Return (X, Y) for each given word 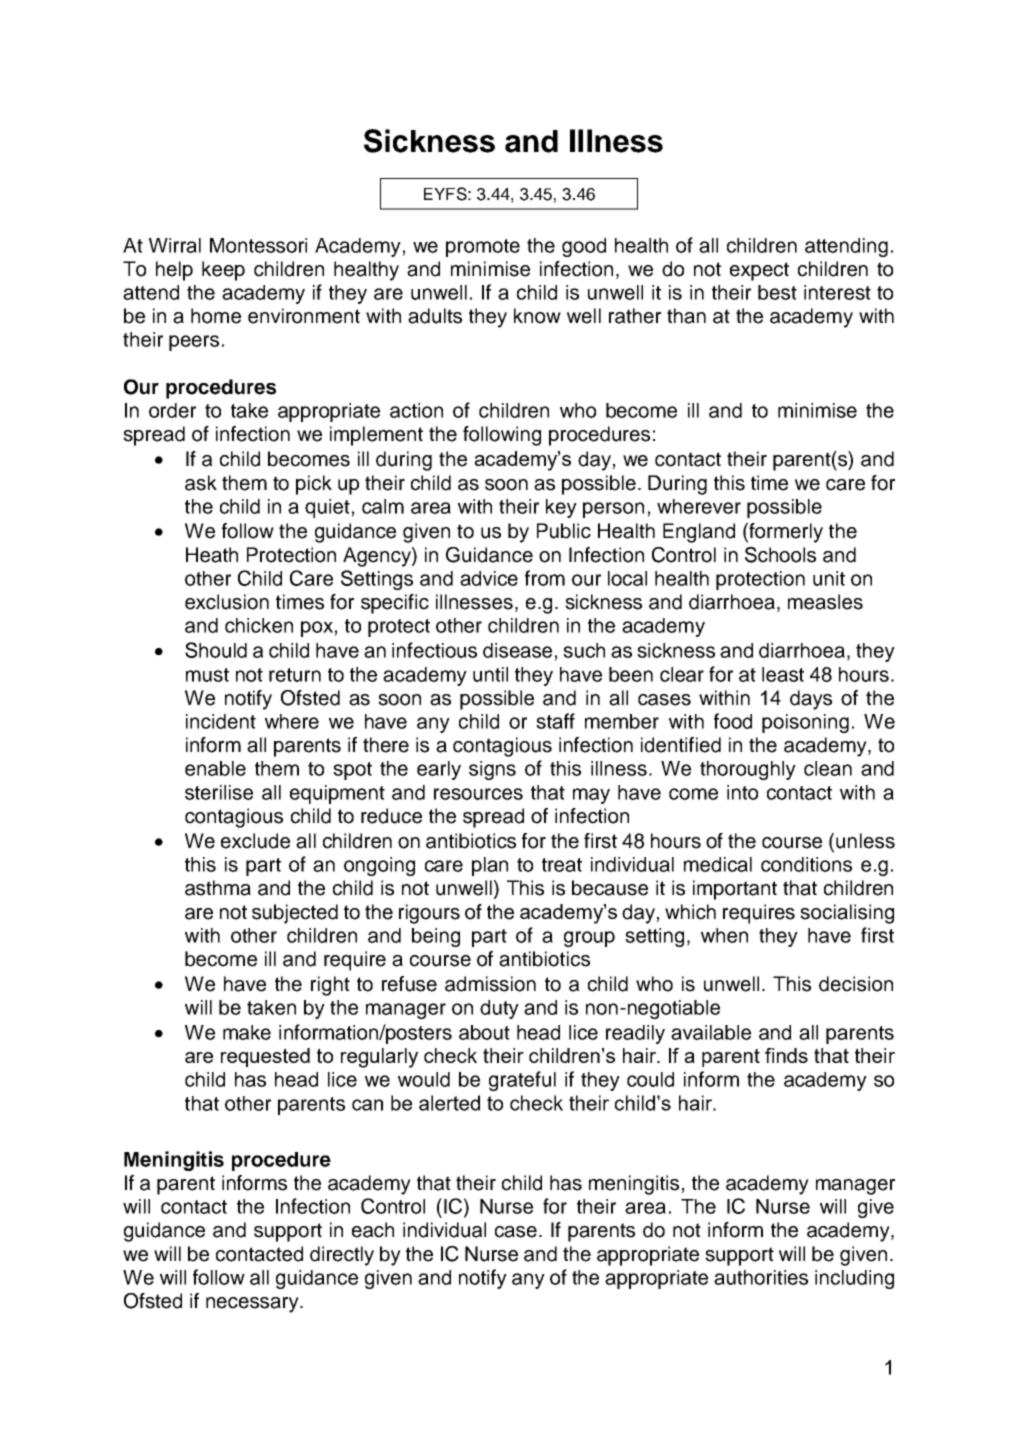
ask (201, 483)
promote (483, 248)
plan (490, 866)
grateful (522, 1081)
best (777, 292)
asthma (218, 888)
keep (223, 271)
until (490, 674)
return (295, 675)
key (561, 508)
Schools (780, 555)
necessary (253, 1305)
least (783, 674)
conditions (806, 864)
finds (786, 1055)
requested (265, 1057)
